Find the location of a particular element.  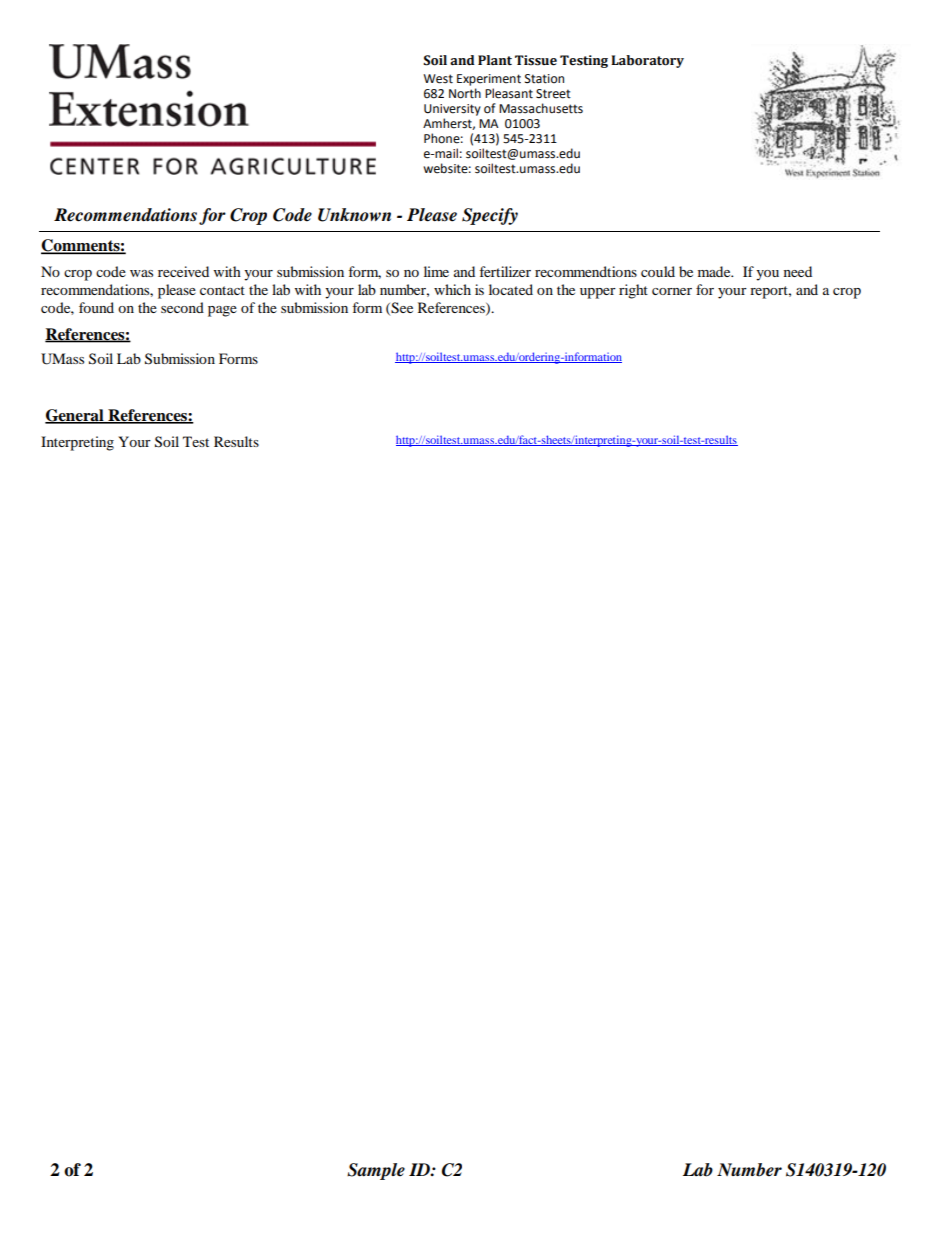

Laboratory is located at coordinates (647, 61).
